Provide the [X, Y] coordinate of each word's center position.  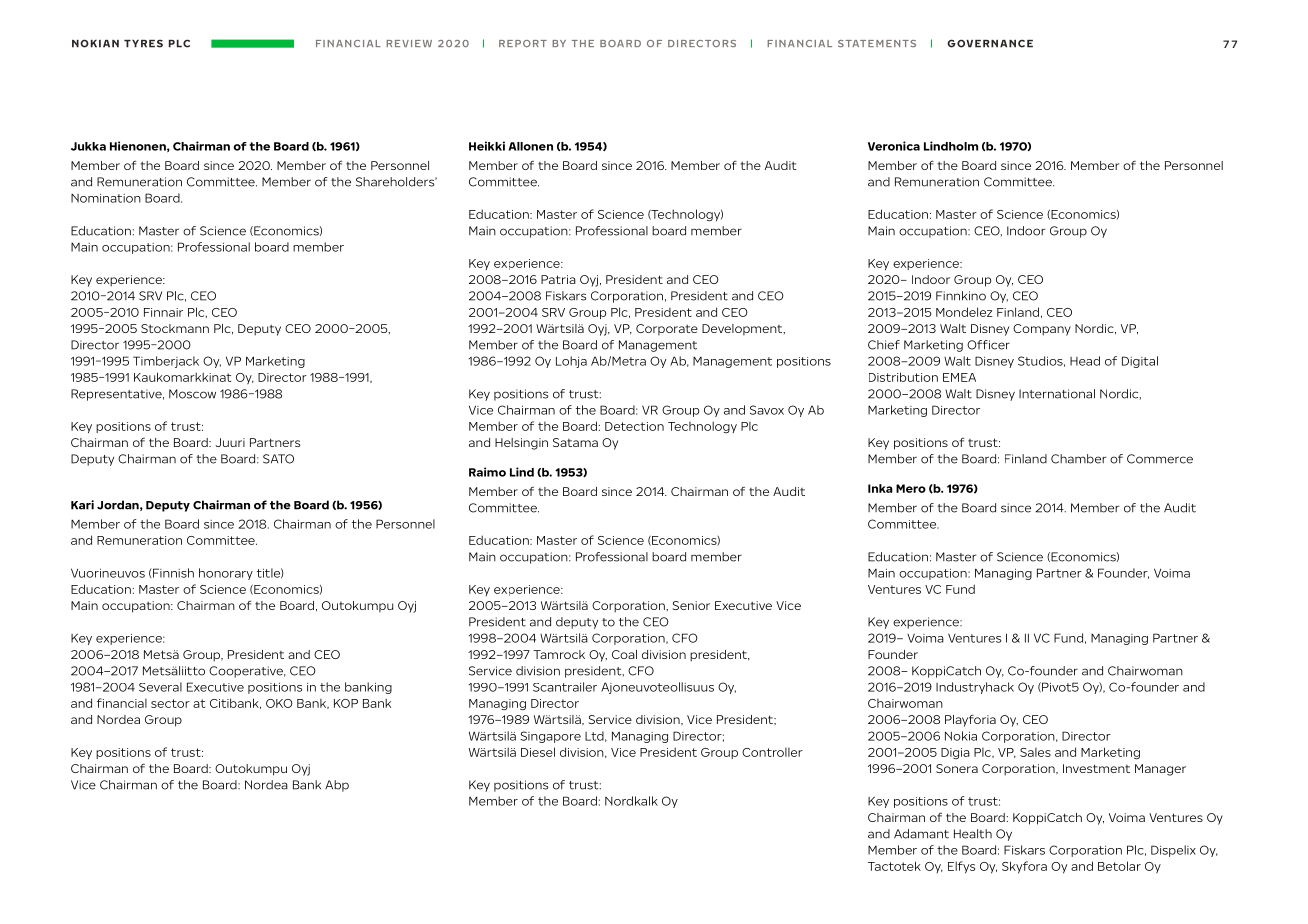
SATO [278, 459]
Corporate [667, 329]
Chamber [1078, 459]
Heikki [487, 146]
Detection [634, 426]
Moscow [192, 394]
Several [160, 687]
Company [1042, 330]
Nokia [961, 736]
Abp [337, 786]
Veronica [894, 146]
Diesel [538, 752]
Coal [624, 654]
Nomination [106, 198]
